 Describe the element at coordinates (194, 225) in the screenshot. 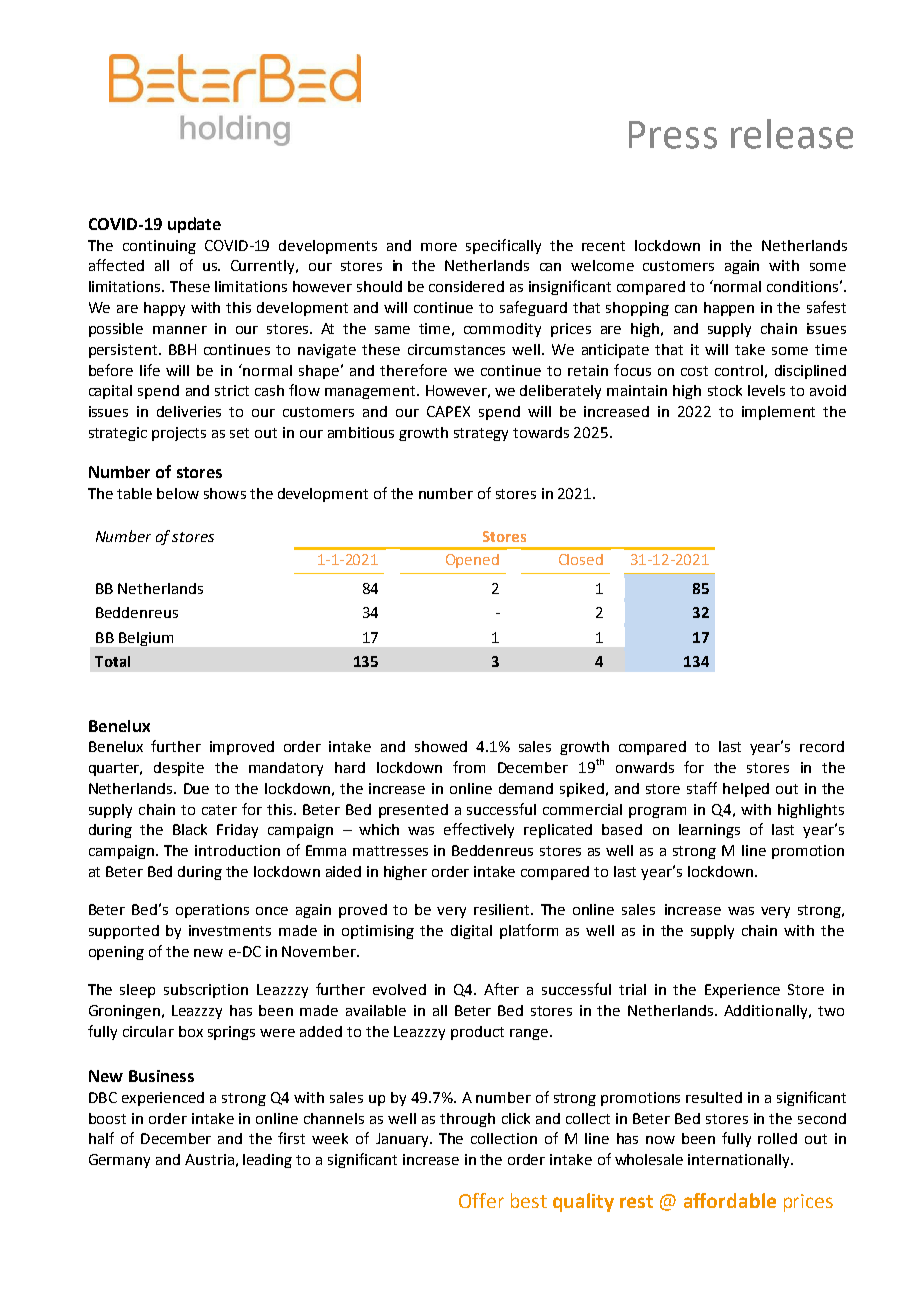

I see `update` at that location.
